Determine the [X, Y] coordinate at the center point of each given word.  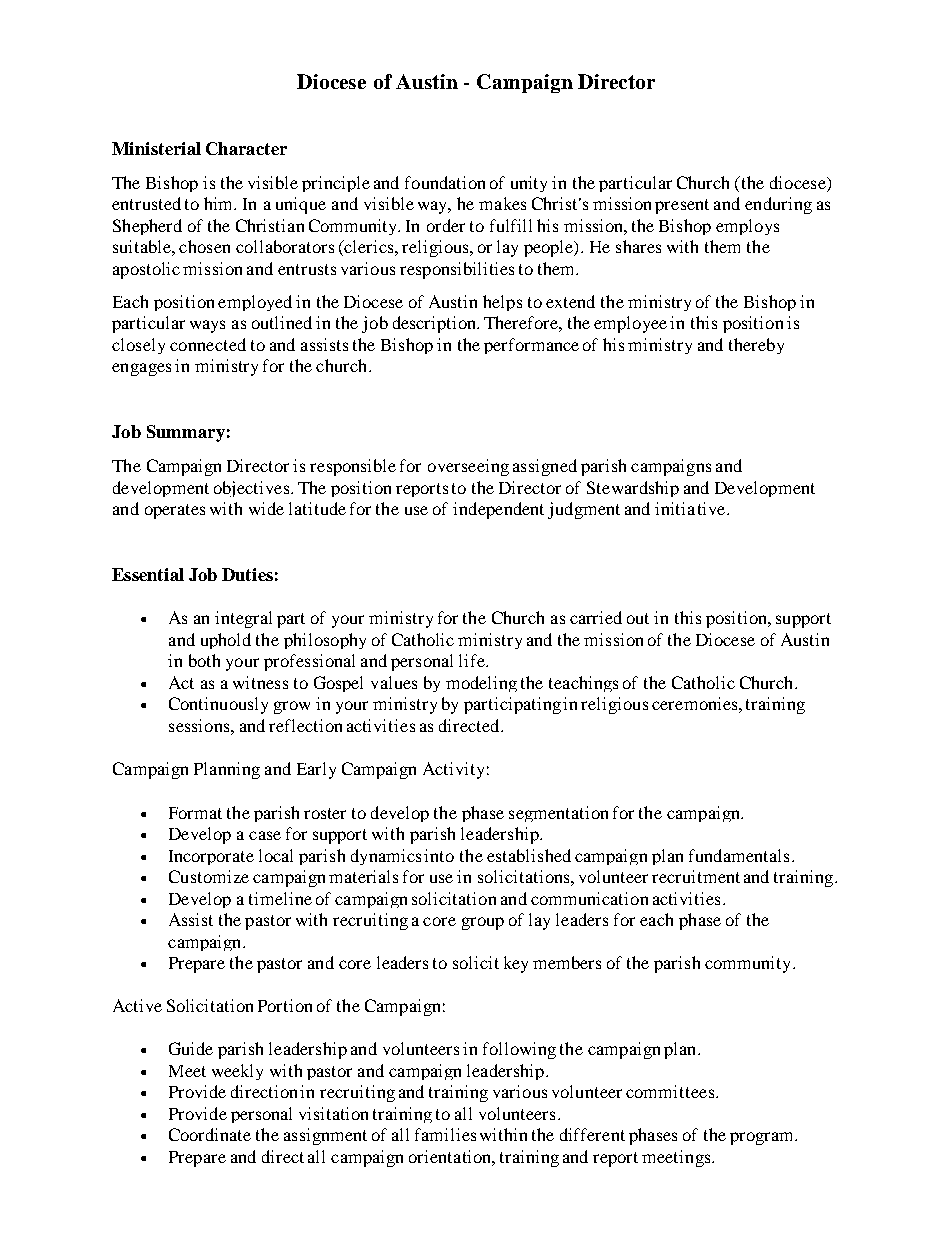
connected [208, 344]
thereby [756, 346]
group [483, 923]
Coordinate [210, 1134]
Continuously [218, 705]
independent [498, 510]
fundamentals [739, 855]
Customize [209, 876]
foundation [445, 182]
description [436, 324]
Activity [453, 770]
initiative [691, 508]
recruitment [696, 876]
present [682, 206]
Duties [247, 574]
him [220, 203]
